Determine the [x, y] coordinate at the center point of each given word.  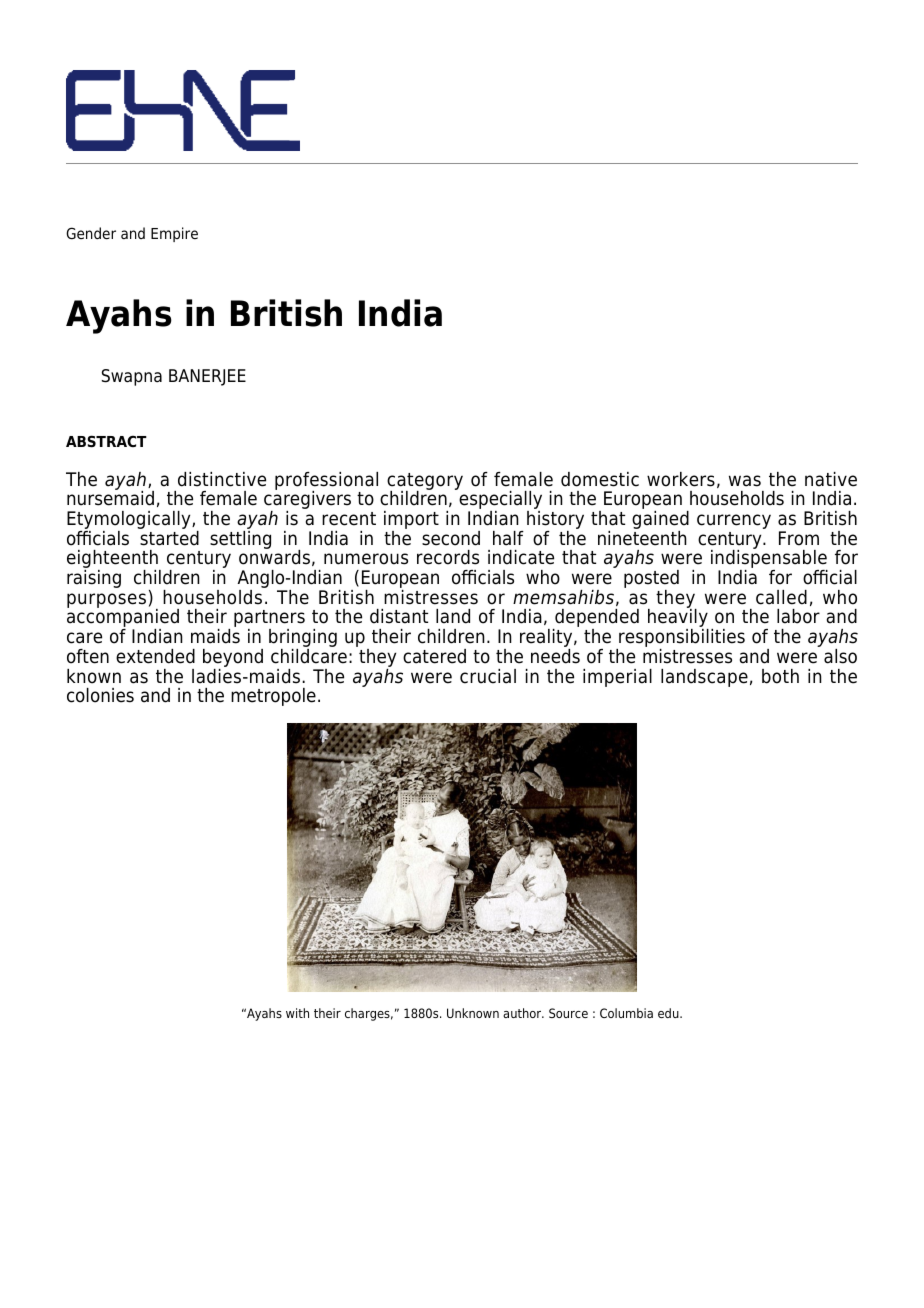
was [745, 481]
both [780, 676]
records [448, 557]
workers [681, 479]
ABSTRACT [106, 441]
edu [669, 1013]
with [297, 1013]
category [425, 482]
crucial [488, 676]
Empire [174, 234]
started [168, 537]
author [523, 1013]
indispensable [769, 559]
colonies [100, 695]
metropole [273, 697]
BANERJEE [207, 377]
